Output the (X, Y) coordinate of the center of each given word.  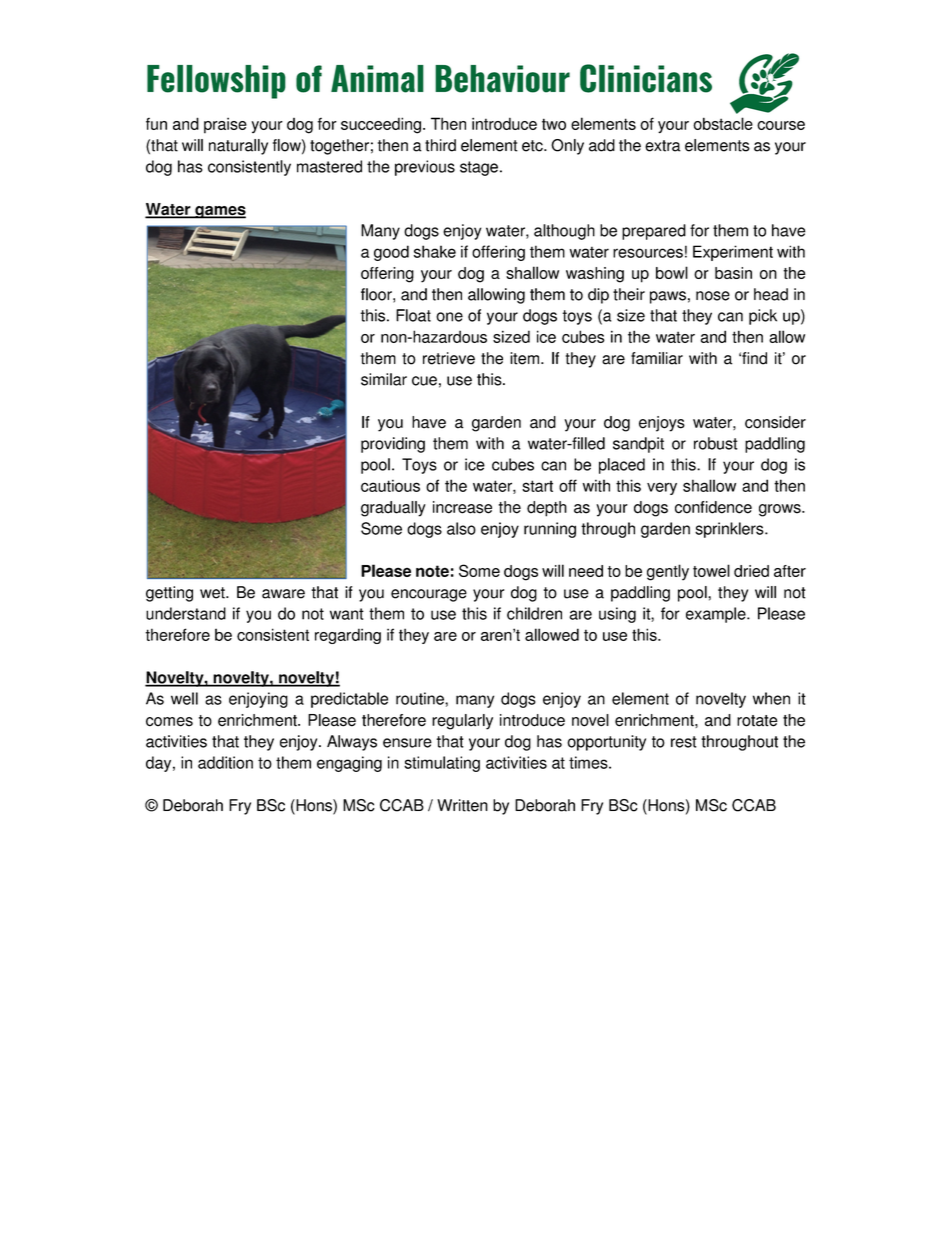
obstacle (723, 123)
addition (225, 762)
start (537, 486)
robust (716, 443)
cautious (390, 485)
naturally (238, 147)
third (440, 145)
